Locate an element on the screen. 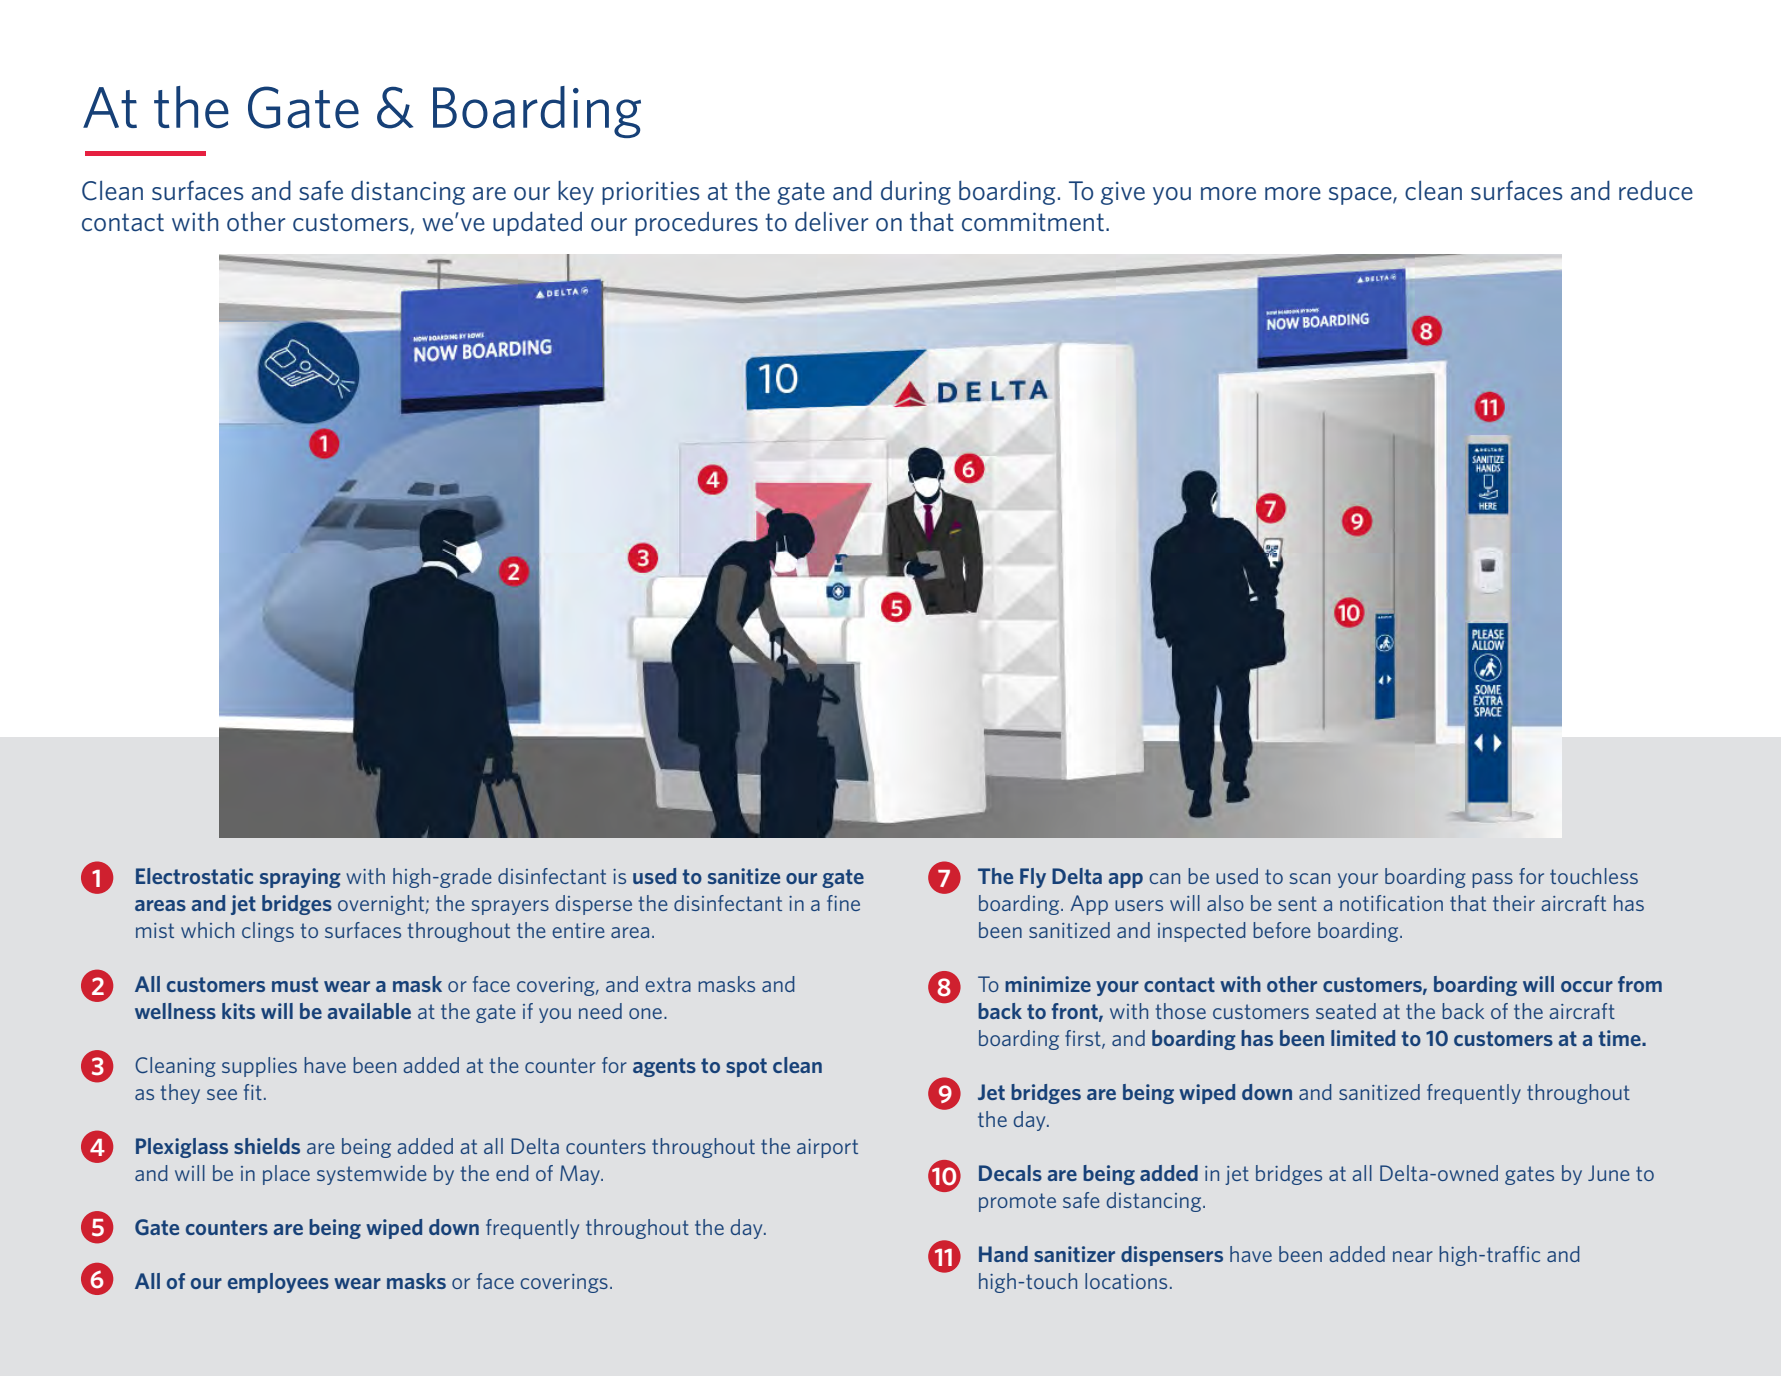  spraying is located at coordinates (300, 878).
